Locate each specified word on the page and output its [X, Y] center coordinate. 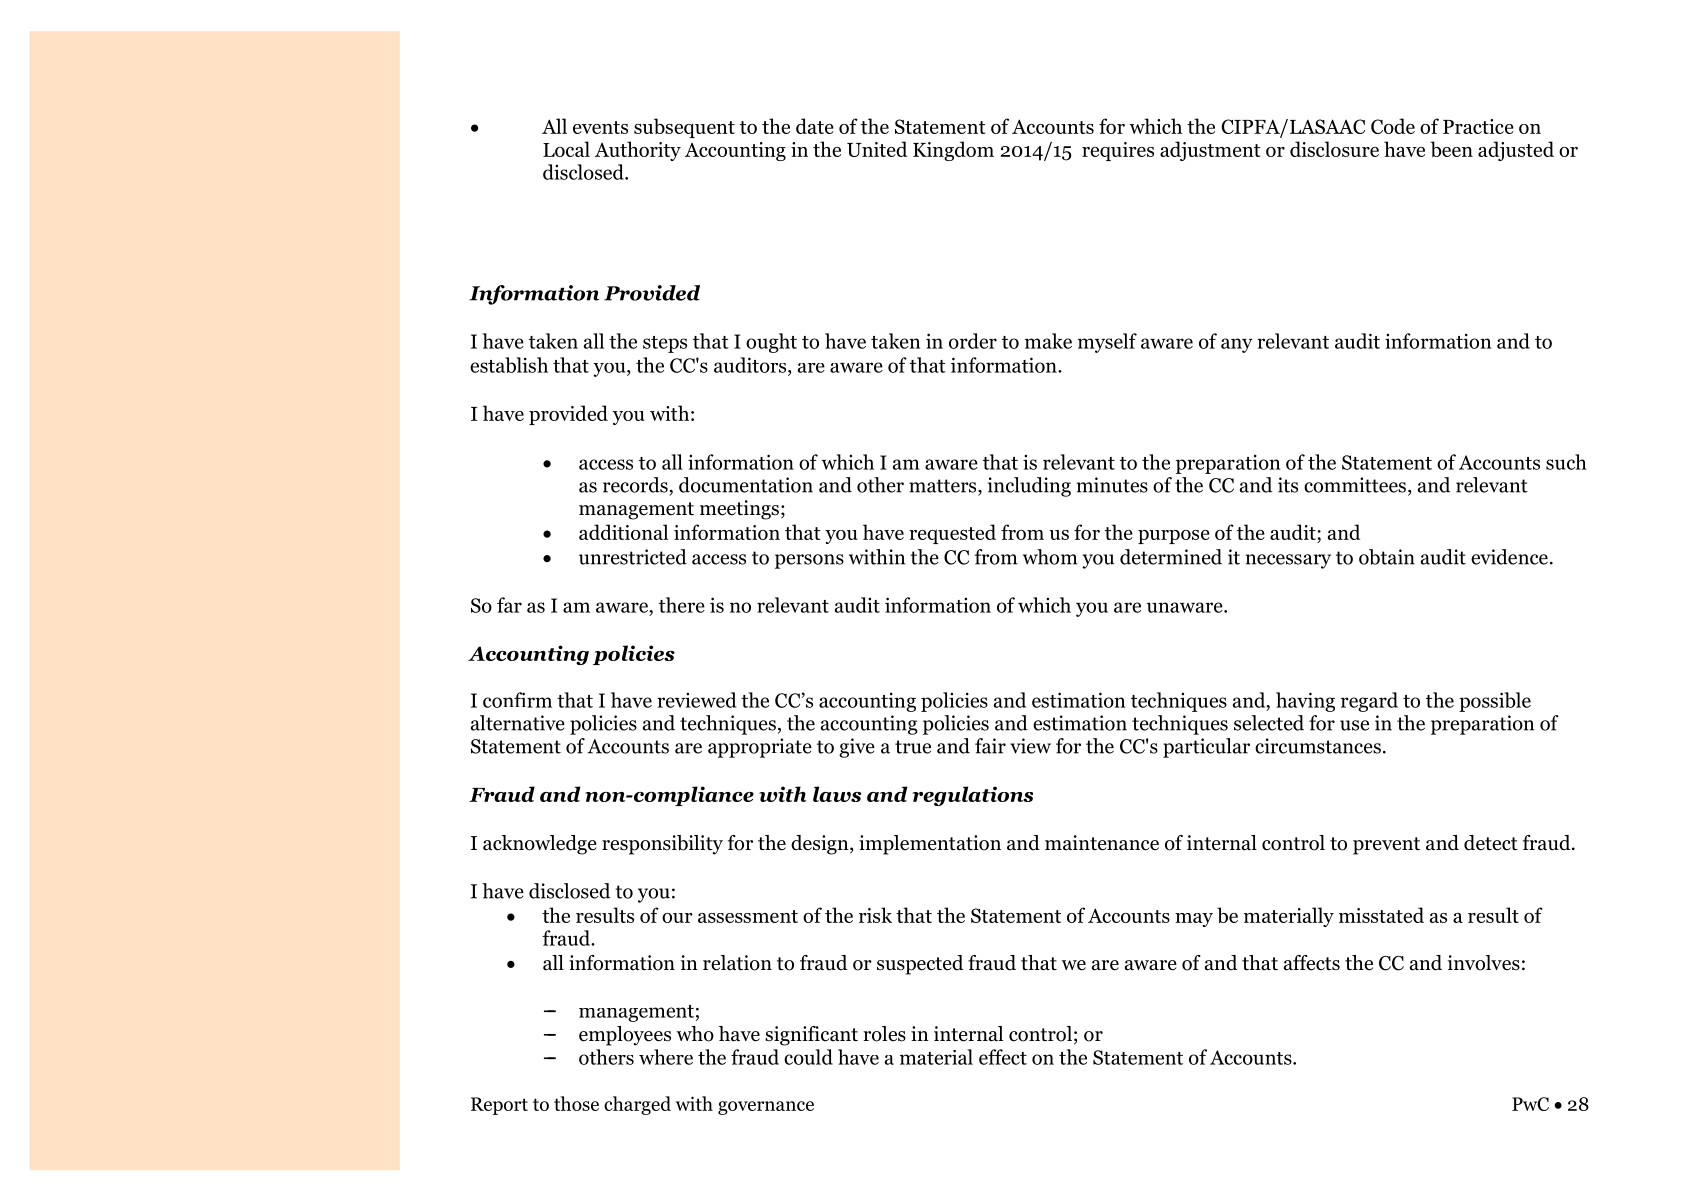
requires [1118, 151]
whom [1050, 557]
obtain [1387, 557]
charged [637, 1105]
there [682, 605]
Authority [638, 151]
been [1451, 149]
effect [1003, 1057]
